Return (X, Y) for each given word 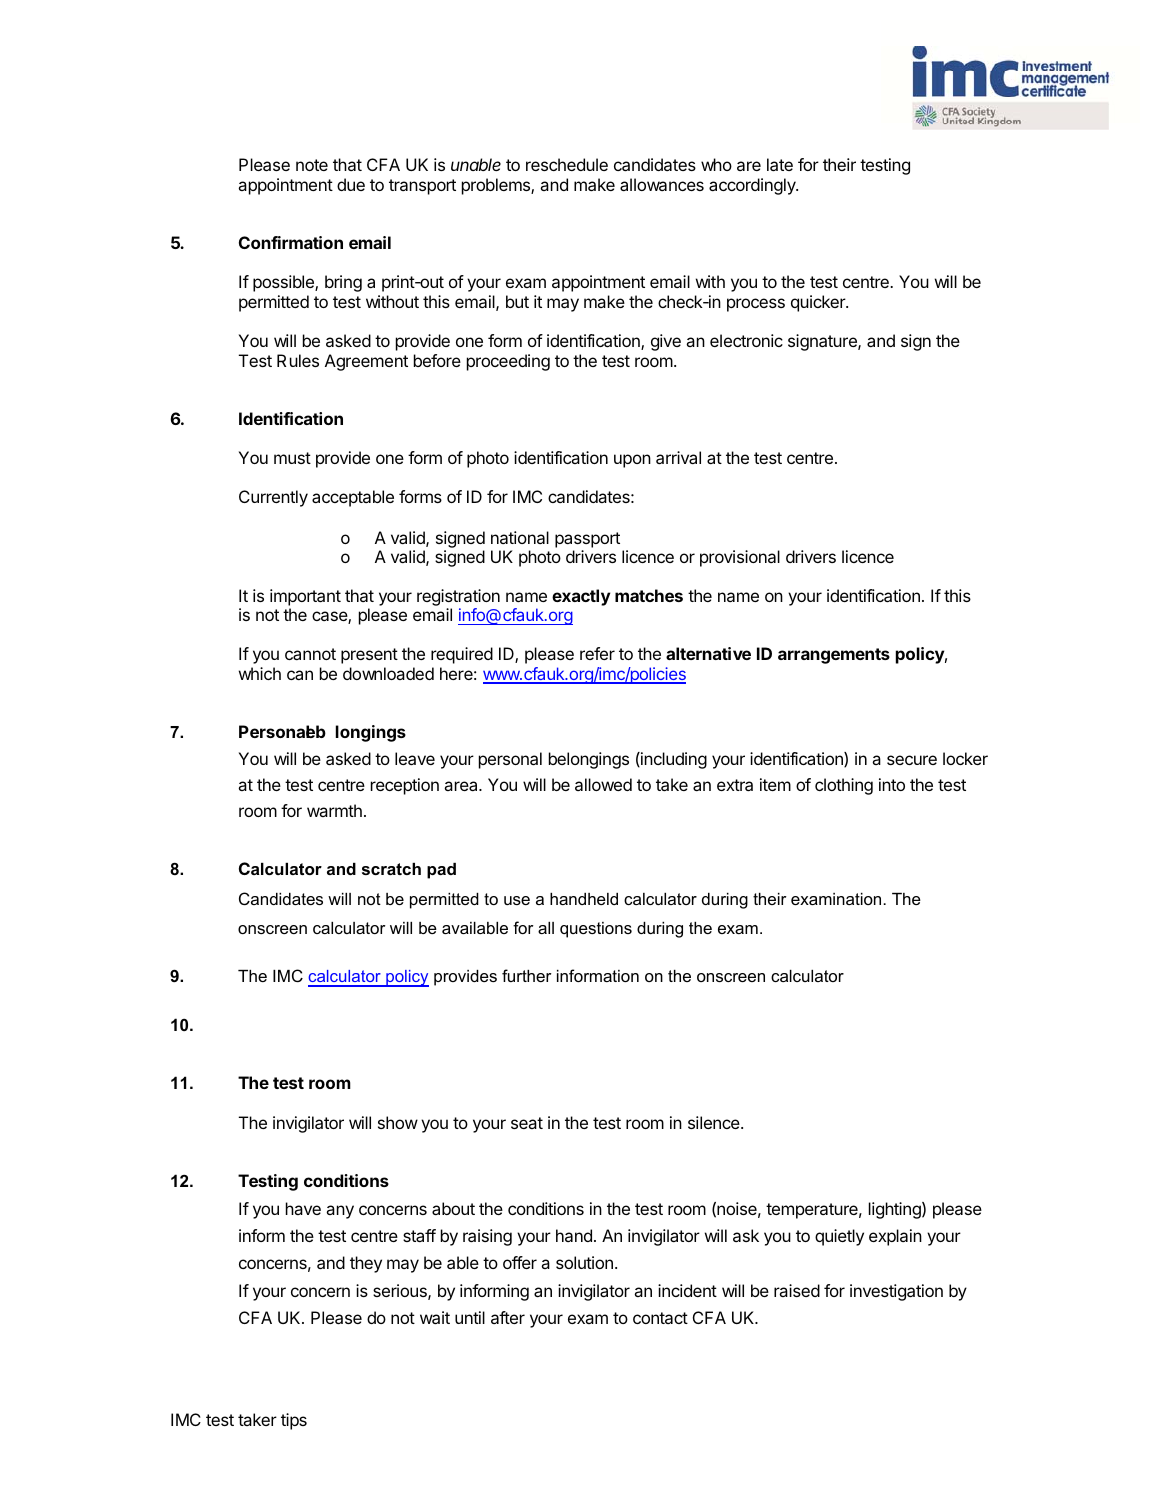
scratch (391, 869)
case (330, 617)
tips (294, 1421)
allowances (662, 184)
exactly (581, 597)
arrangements (834, 656)
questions (596, 930)
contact (660, 1318)
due (351, 184)
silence (715, 1122)
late (780, 164)
